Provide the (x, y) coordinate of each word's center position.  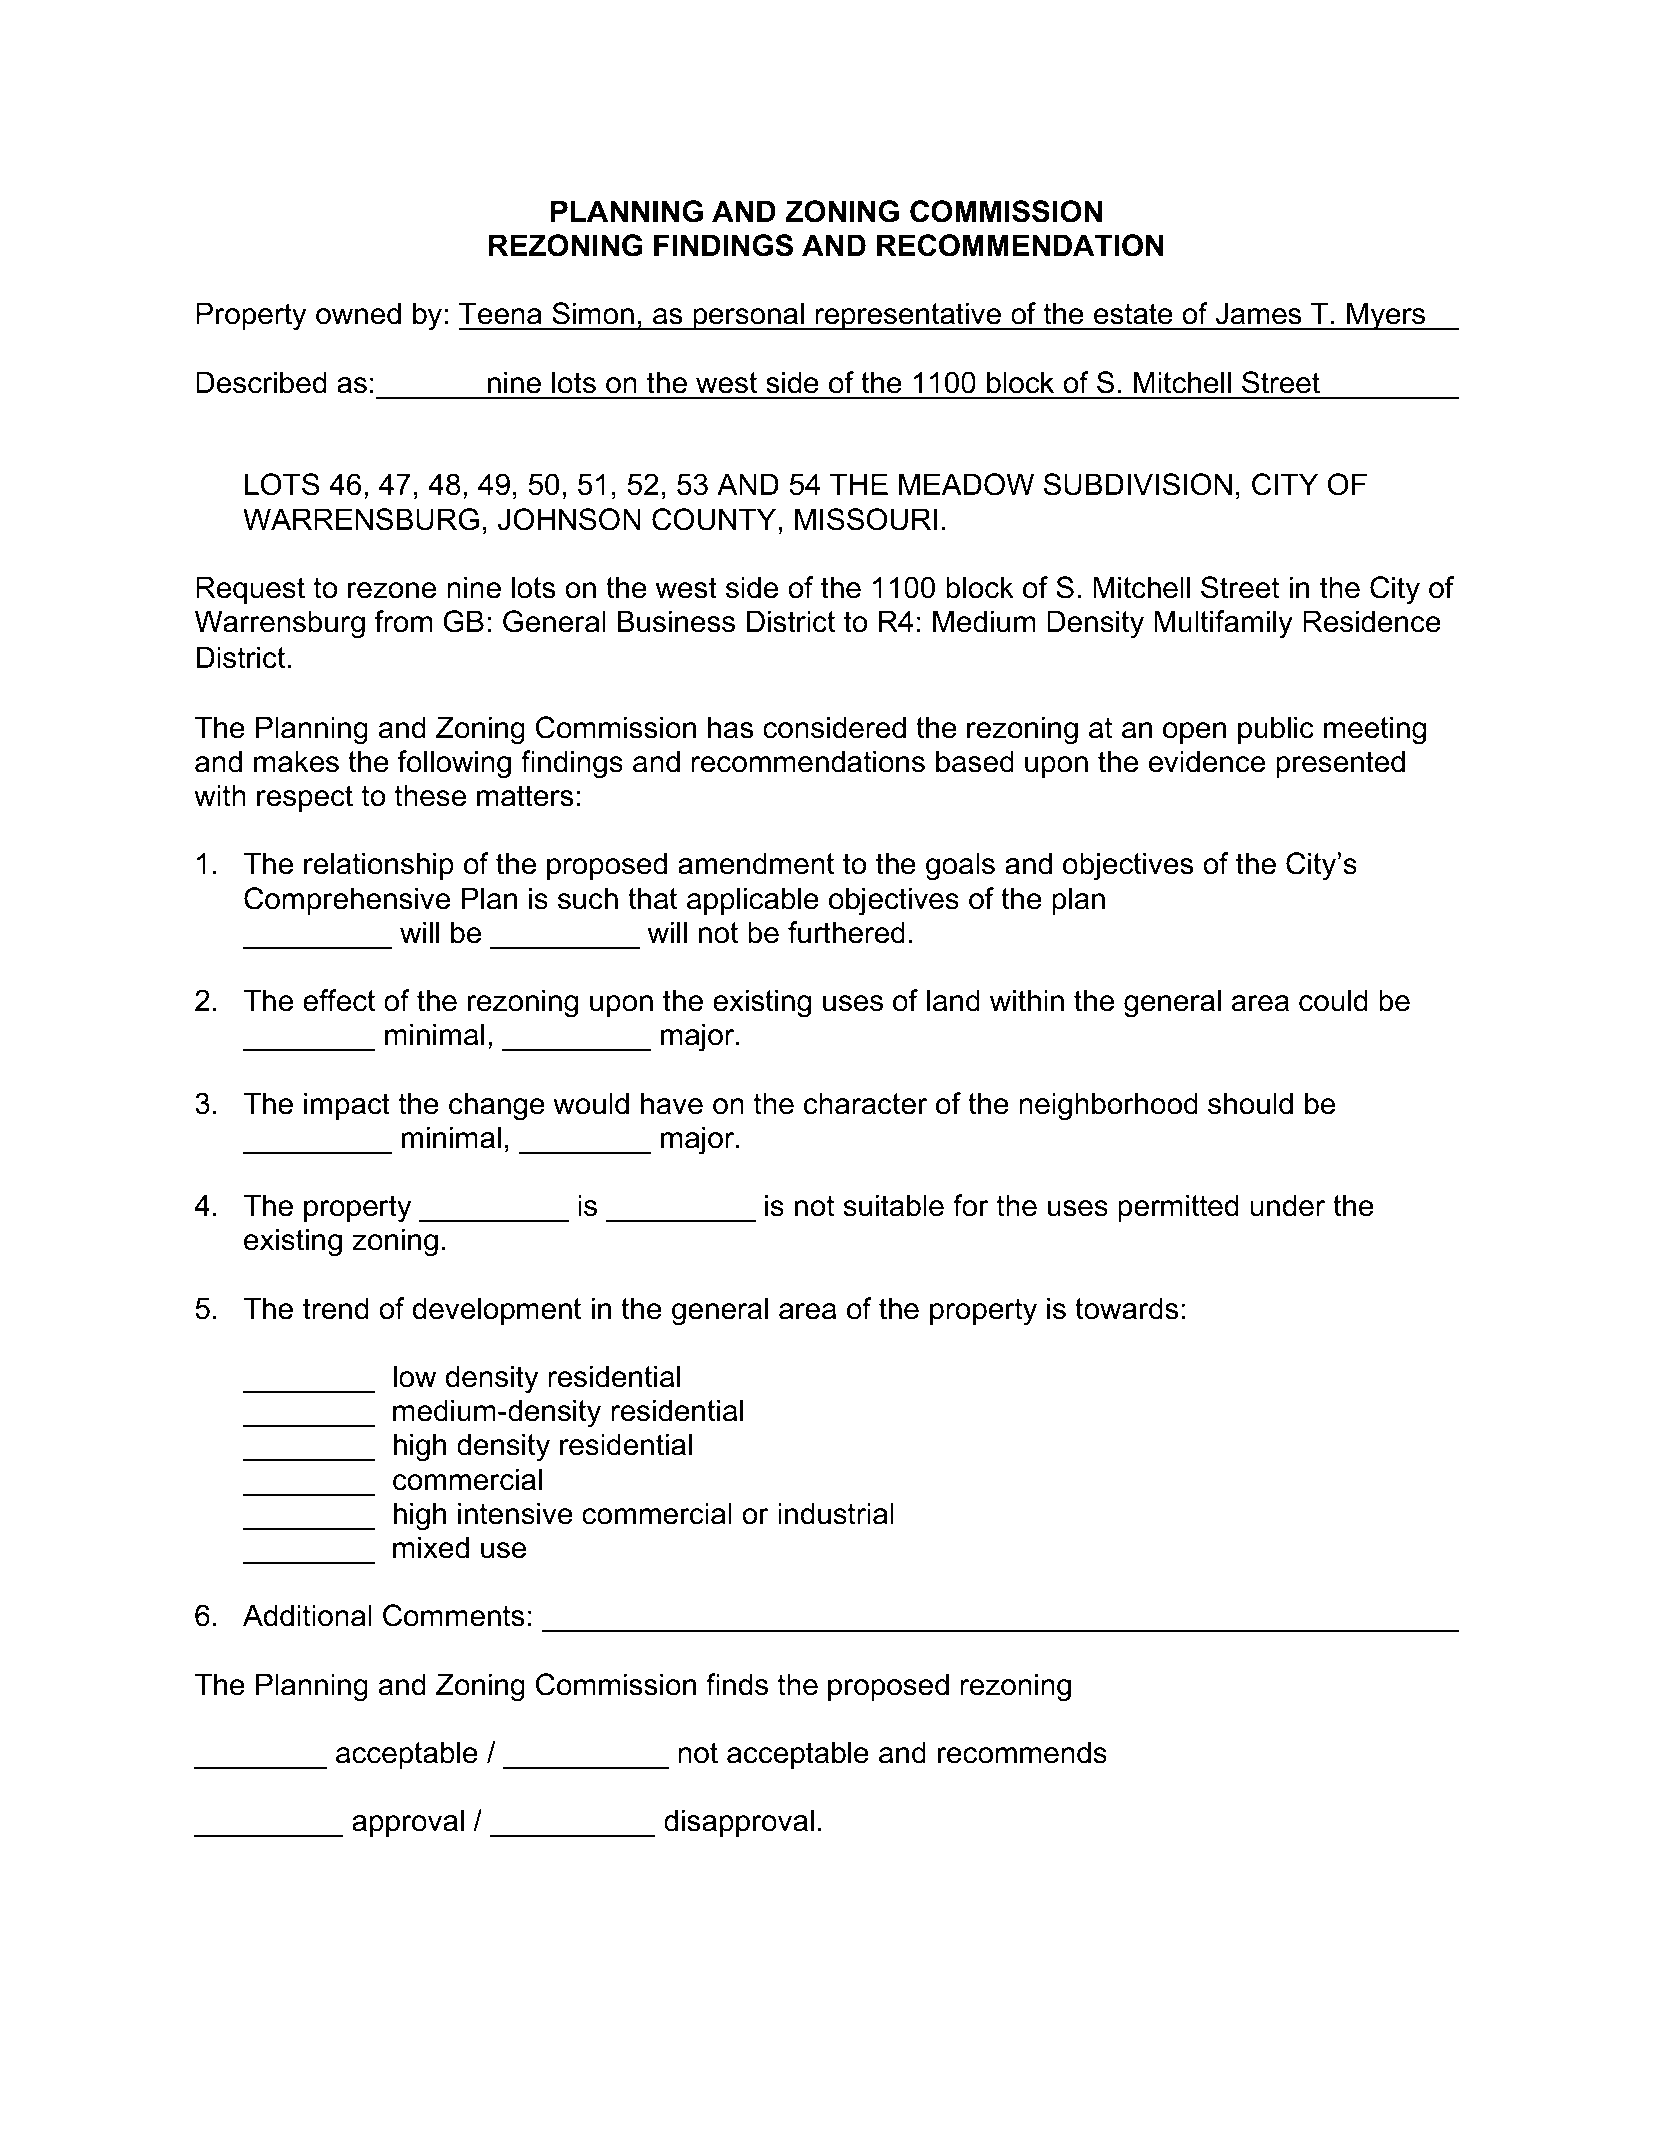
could (1333, 1000)
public (1276, 730)
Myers (1386, 316)
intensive (515, 1513)
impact (347, 1106)
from (403, 621)
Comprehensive (347, 901)
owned (358, 313)
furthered (846, 932)
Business (676, 621)
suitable (894, 1205)
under (1287, 1205)
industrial (836, 1513)
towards (1127, 1308)
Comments (454, 1615)
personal (748, 316)
